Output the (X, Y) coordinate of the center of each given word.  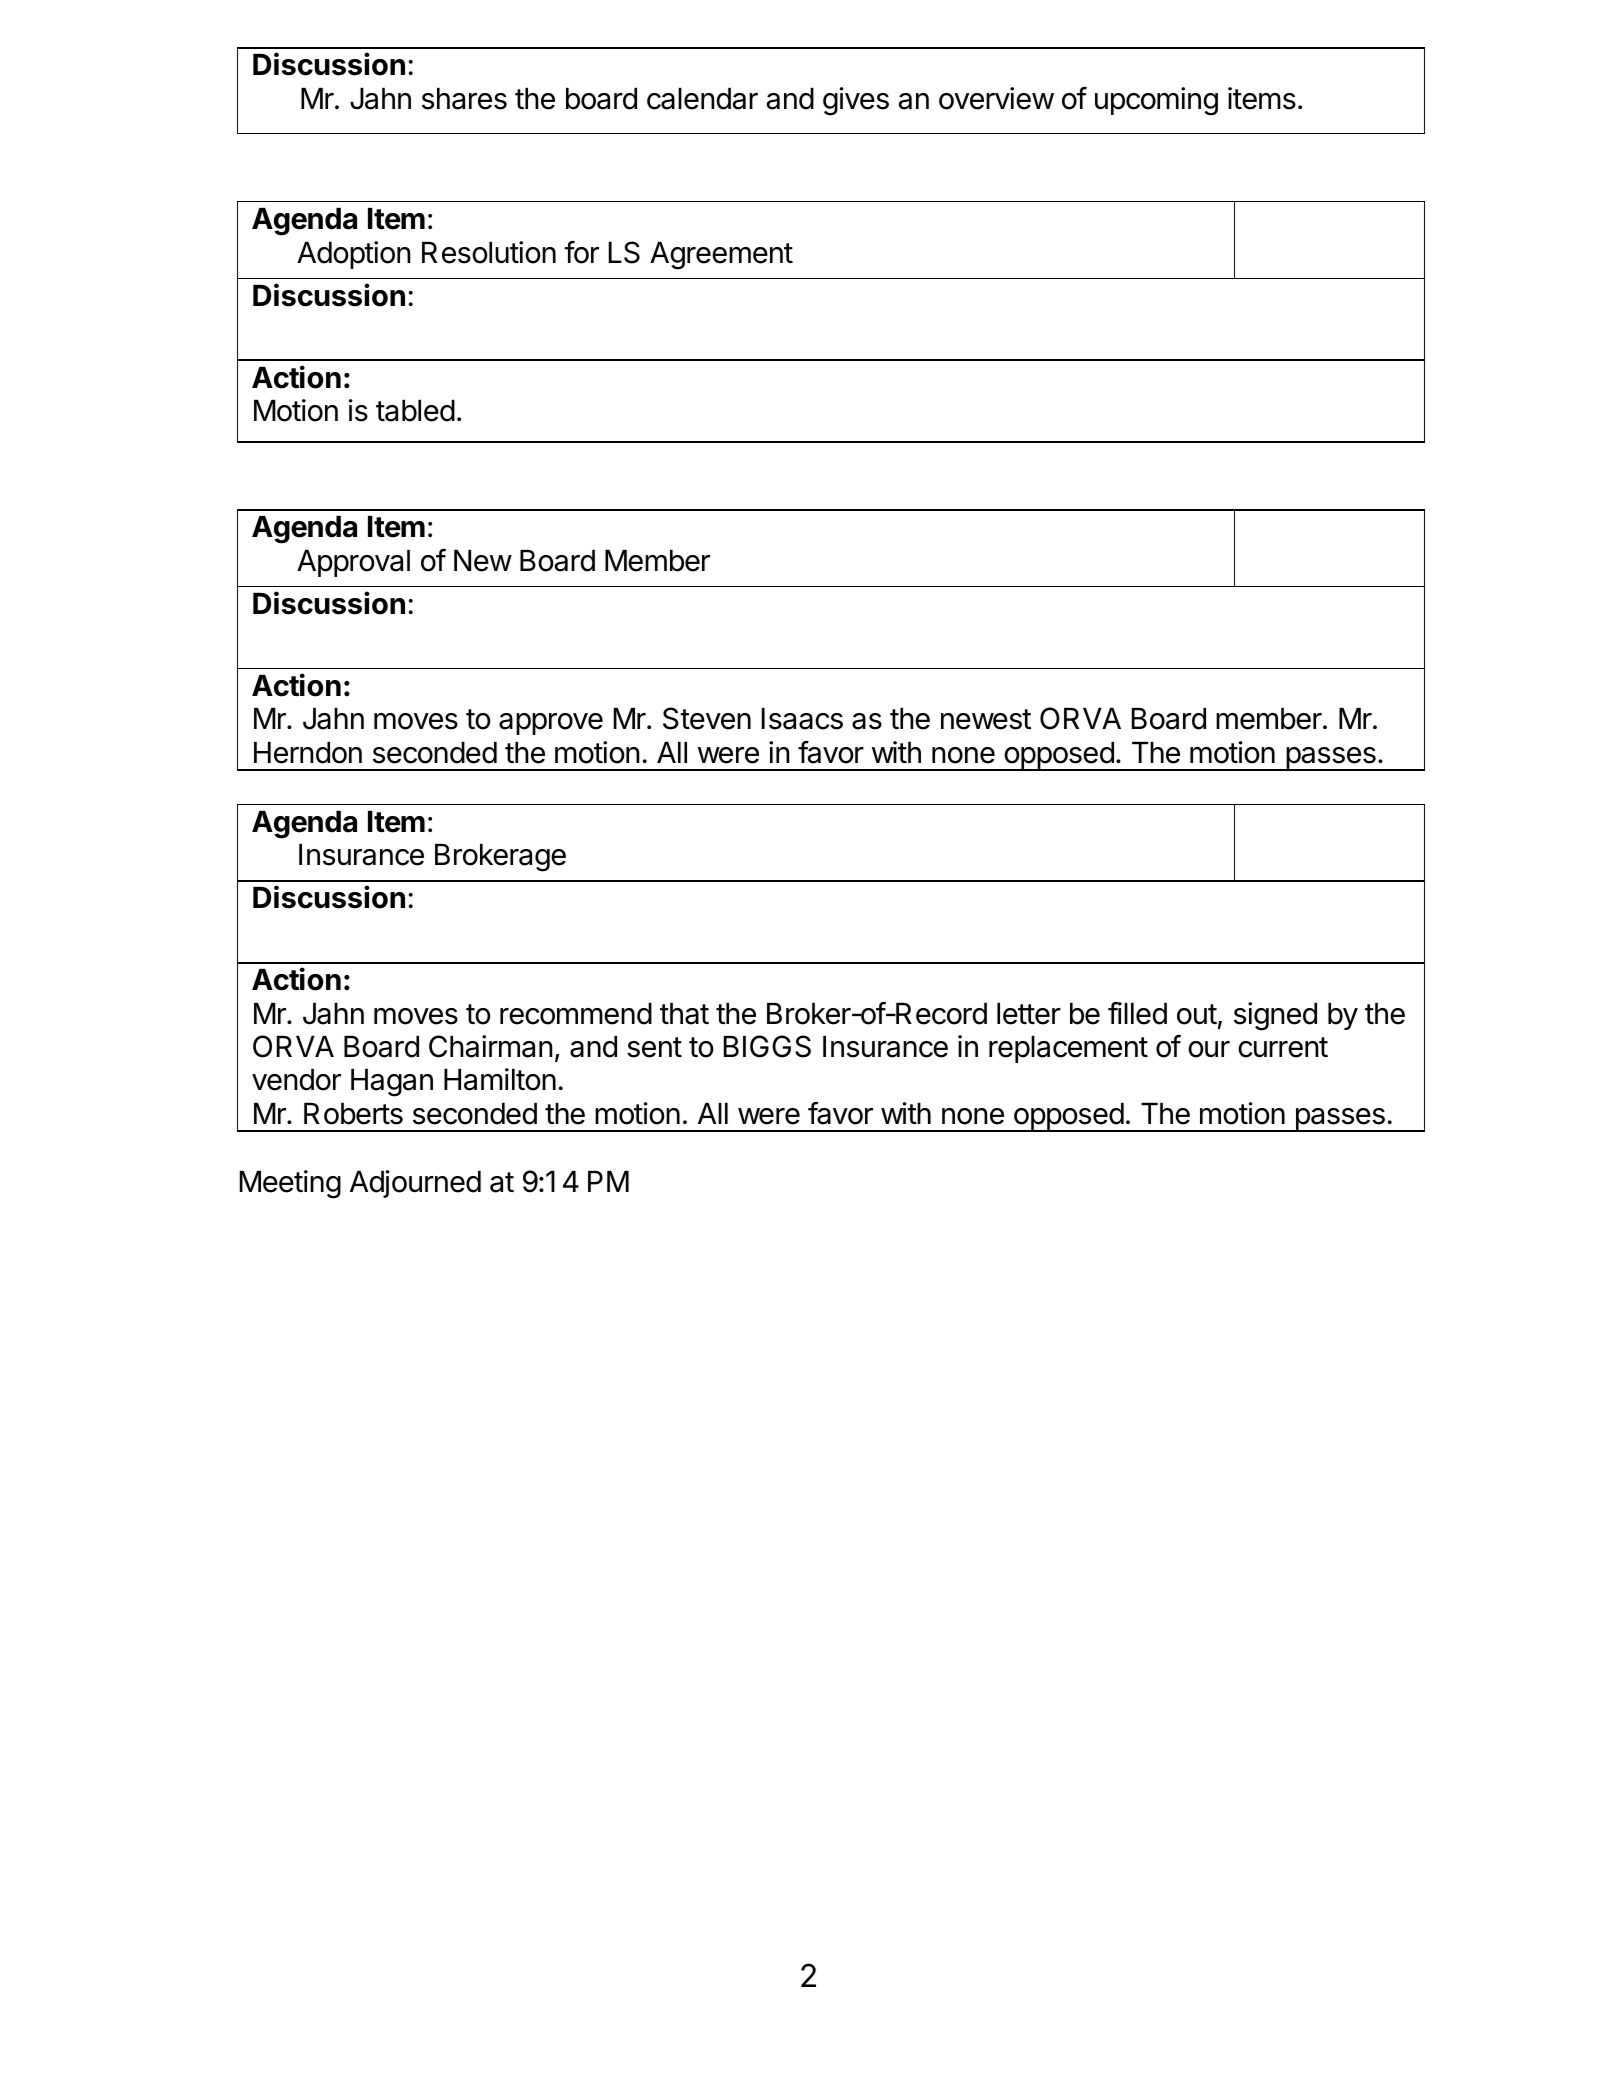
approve (551, 724)
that (684, 1014)
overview (996, 98)
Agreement (721, 256)
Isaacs (802, 719)
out (1197, 1014)
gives (856, 101)
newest (986, 719)
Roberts (353, 1114)
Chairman (491, 1046)
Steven (707, 718)
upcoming (1156, 101)
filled (1137, 1013)
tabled (415, 411)
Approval (353, 563)
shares (464, 99)
